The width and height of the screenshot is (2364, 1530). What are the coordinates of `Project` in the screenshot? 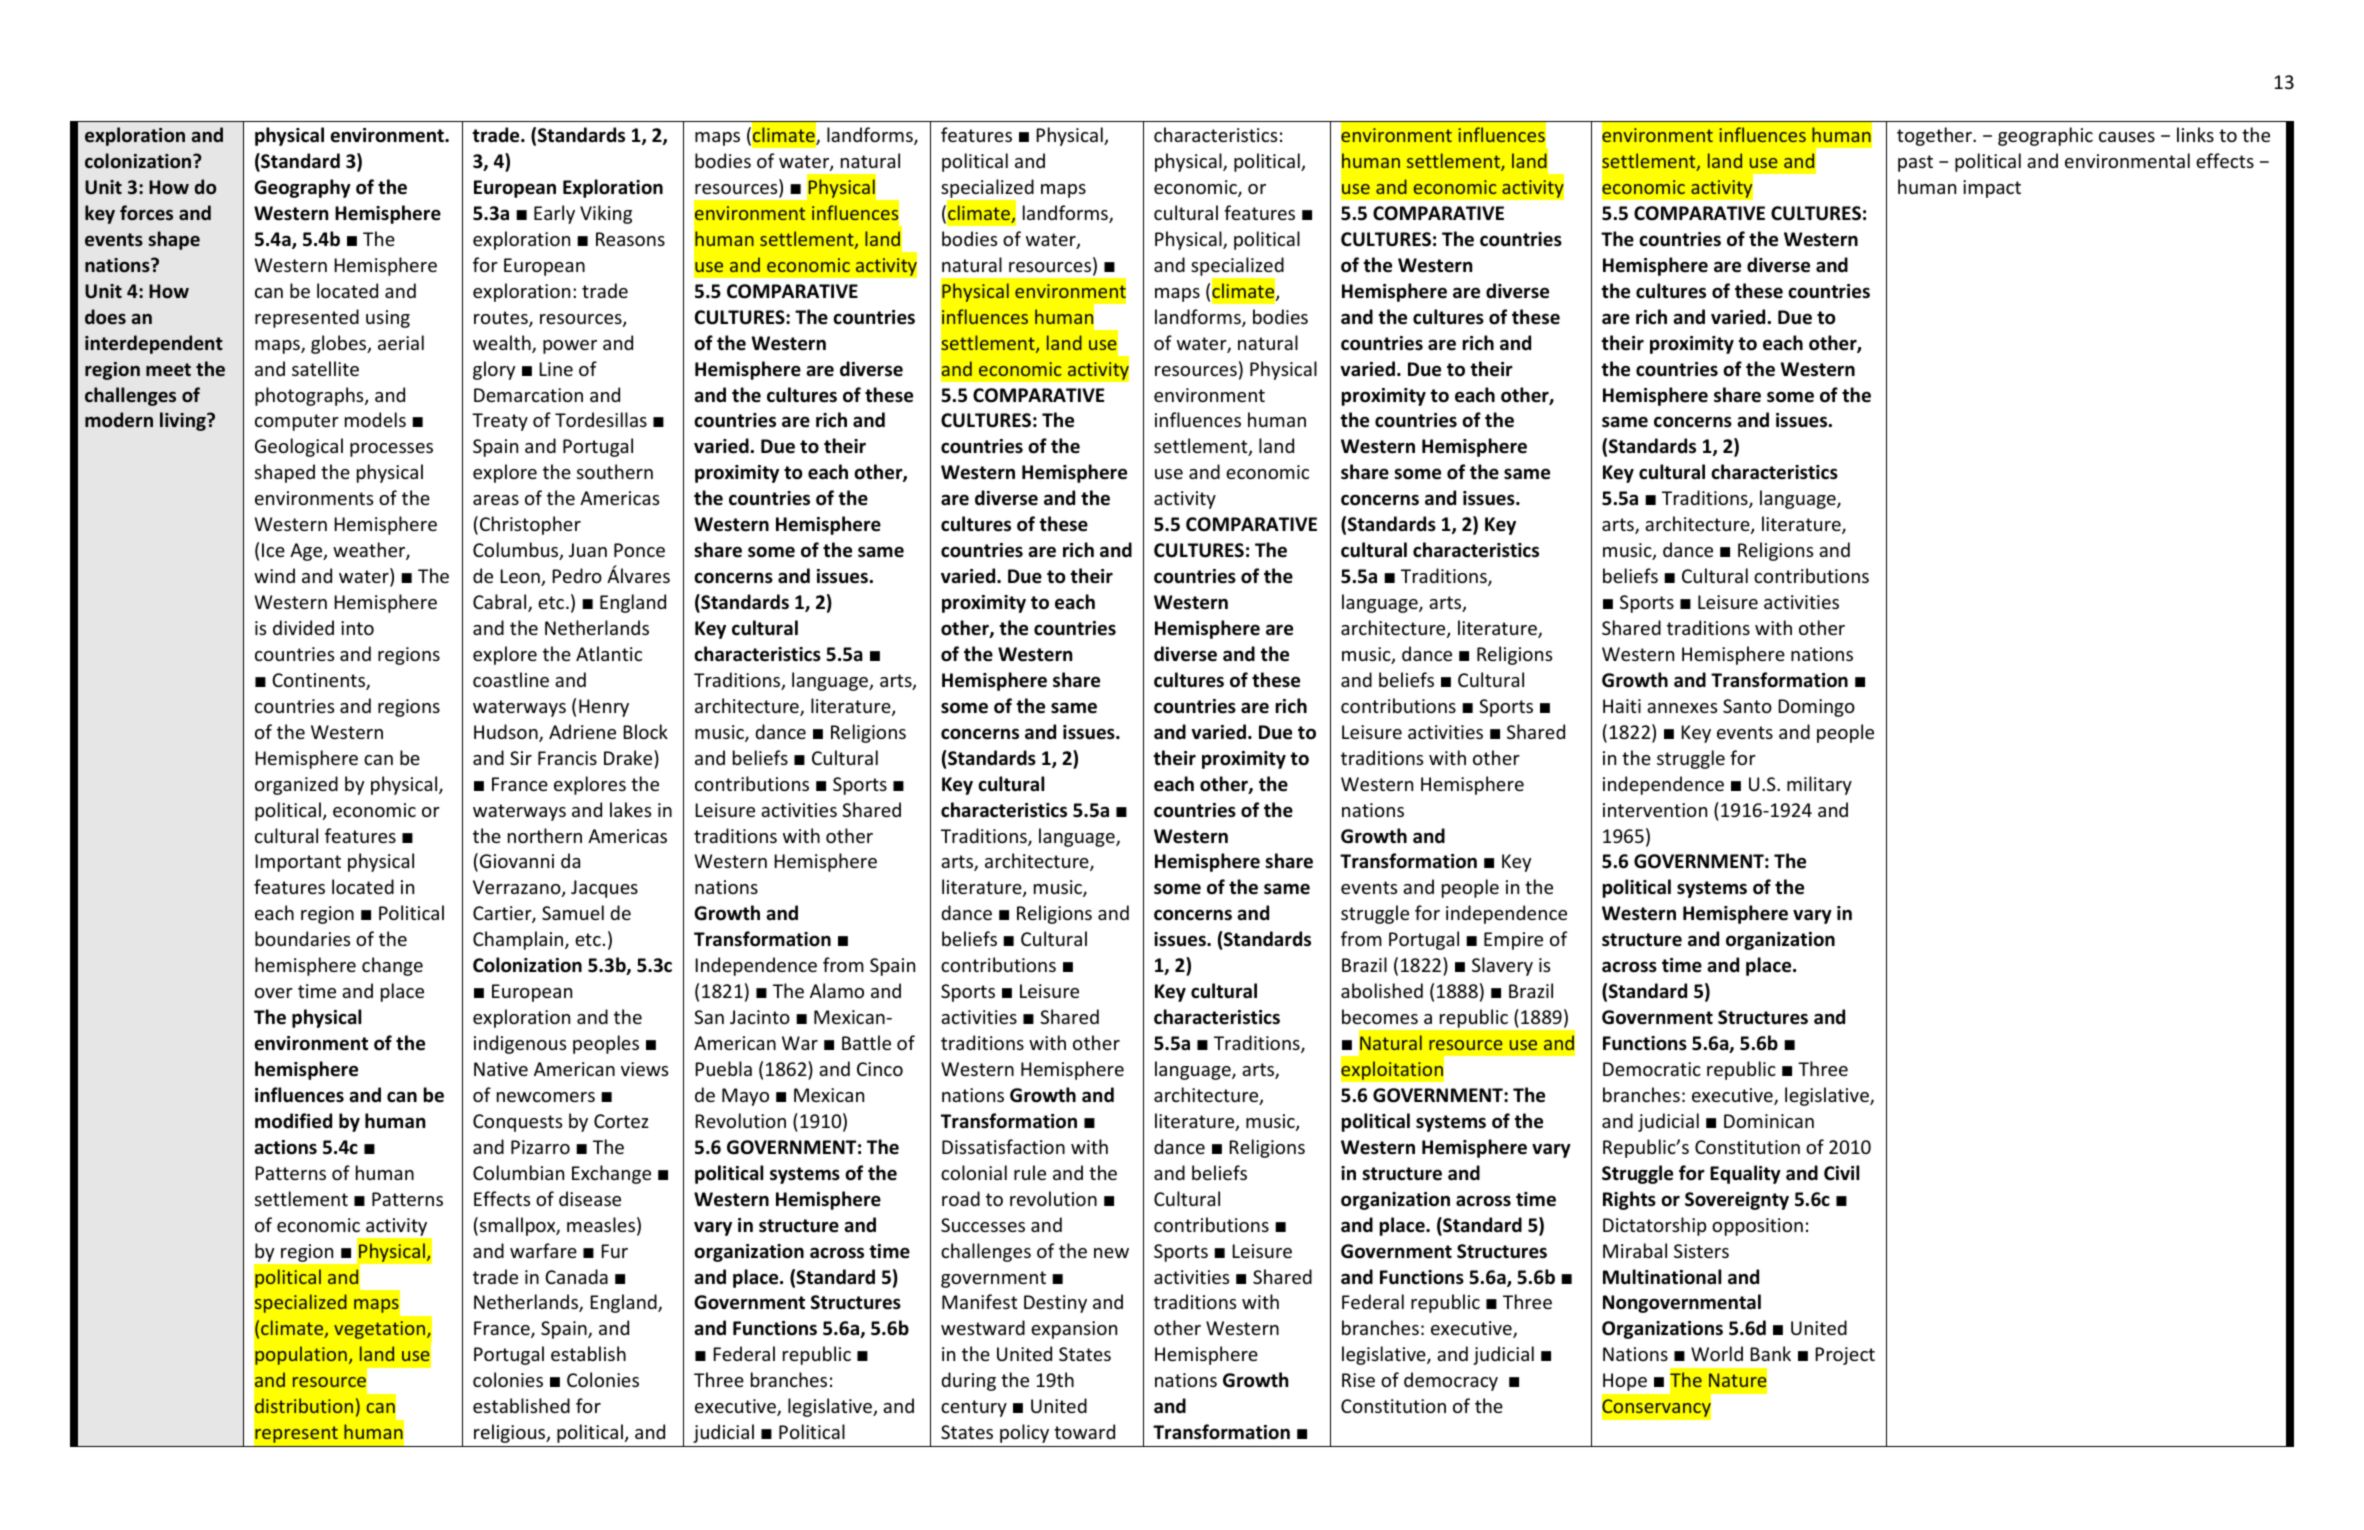 It's located at (1845, 1356).
